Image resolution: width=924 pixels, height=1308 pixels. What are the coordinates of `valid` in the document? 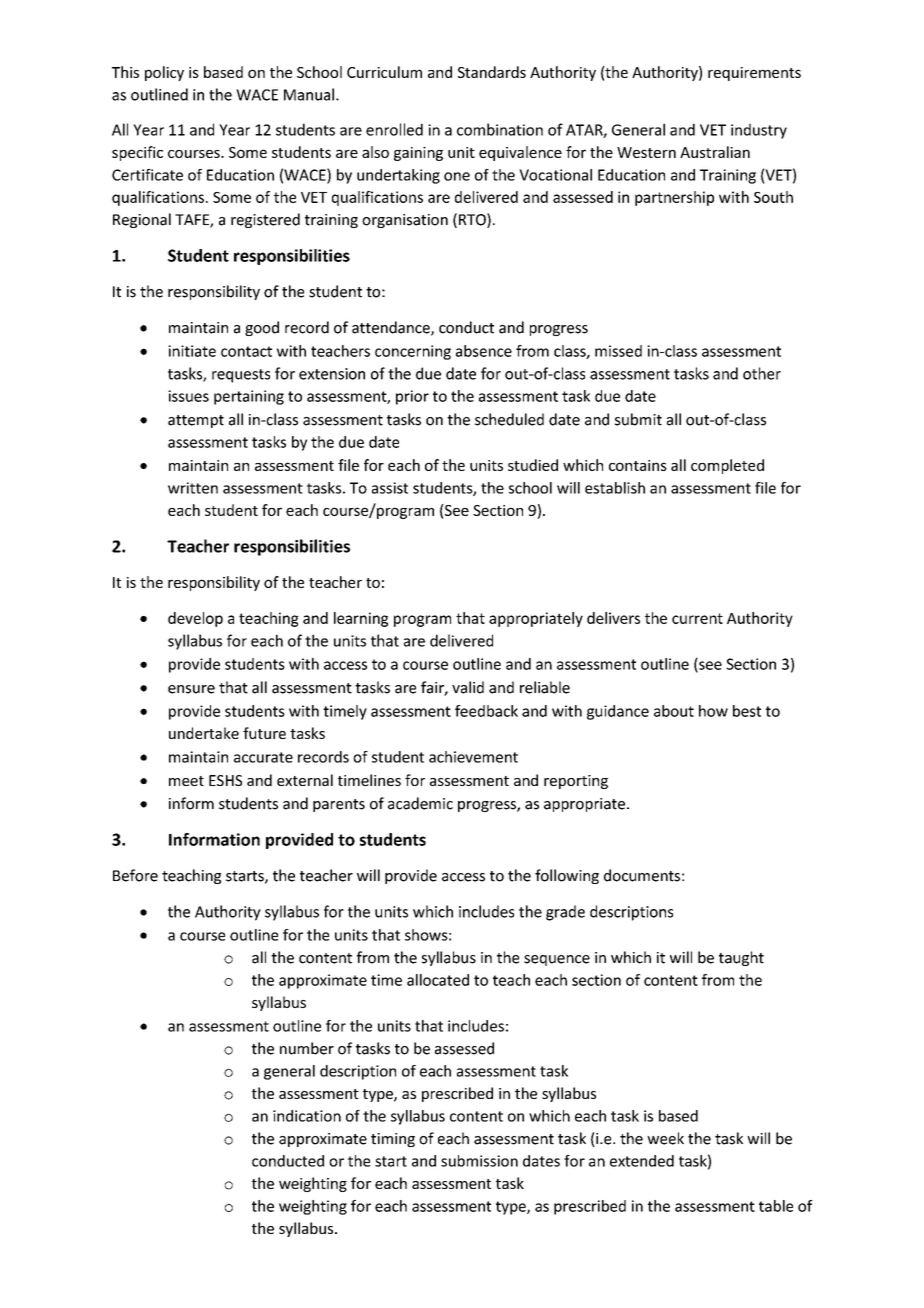 It's located at (468, 687).
